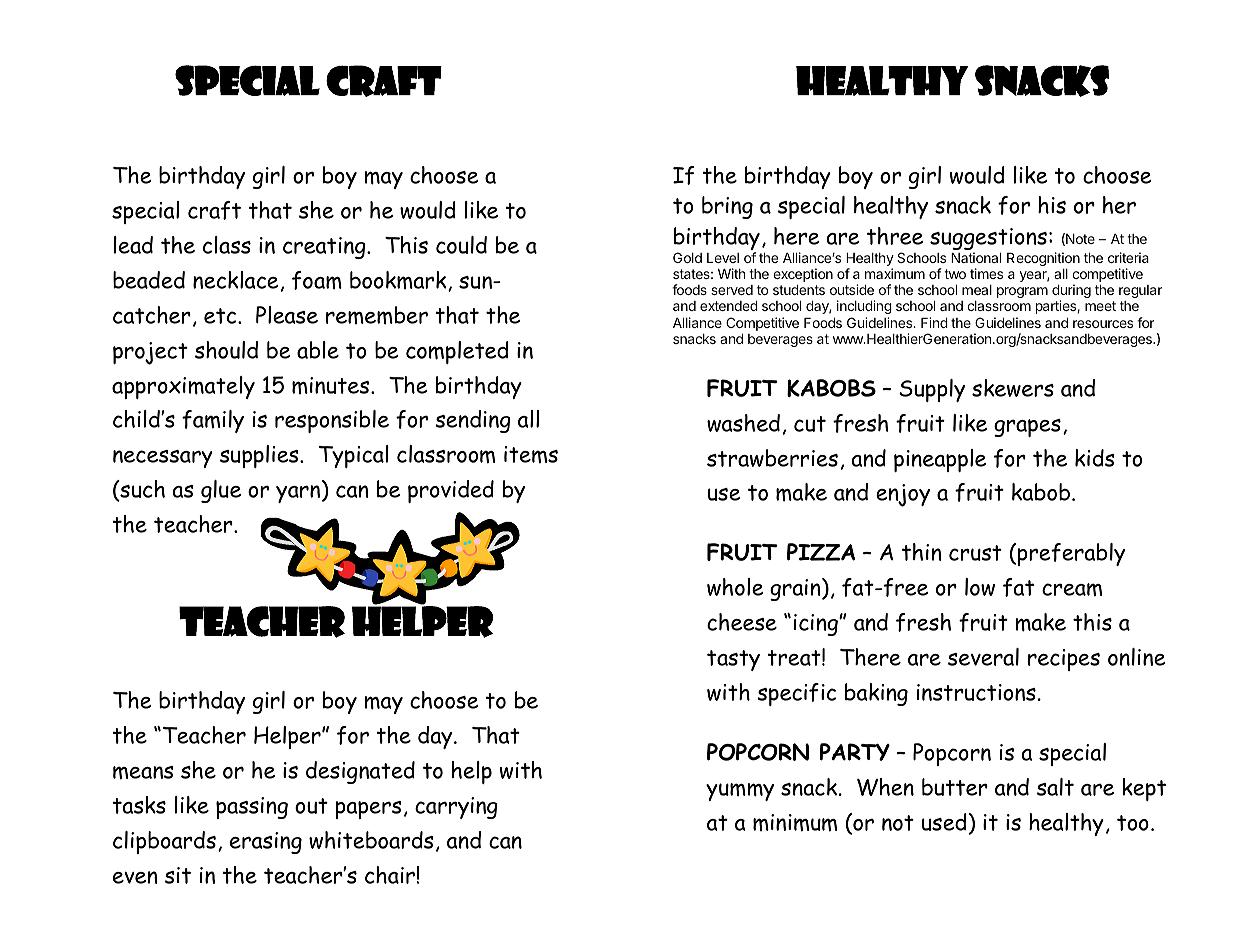  I want to click on suggestions, so click(988, 240).
